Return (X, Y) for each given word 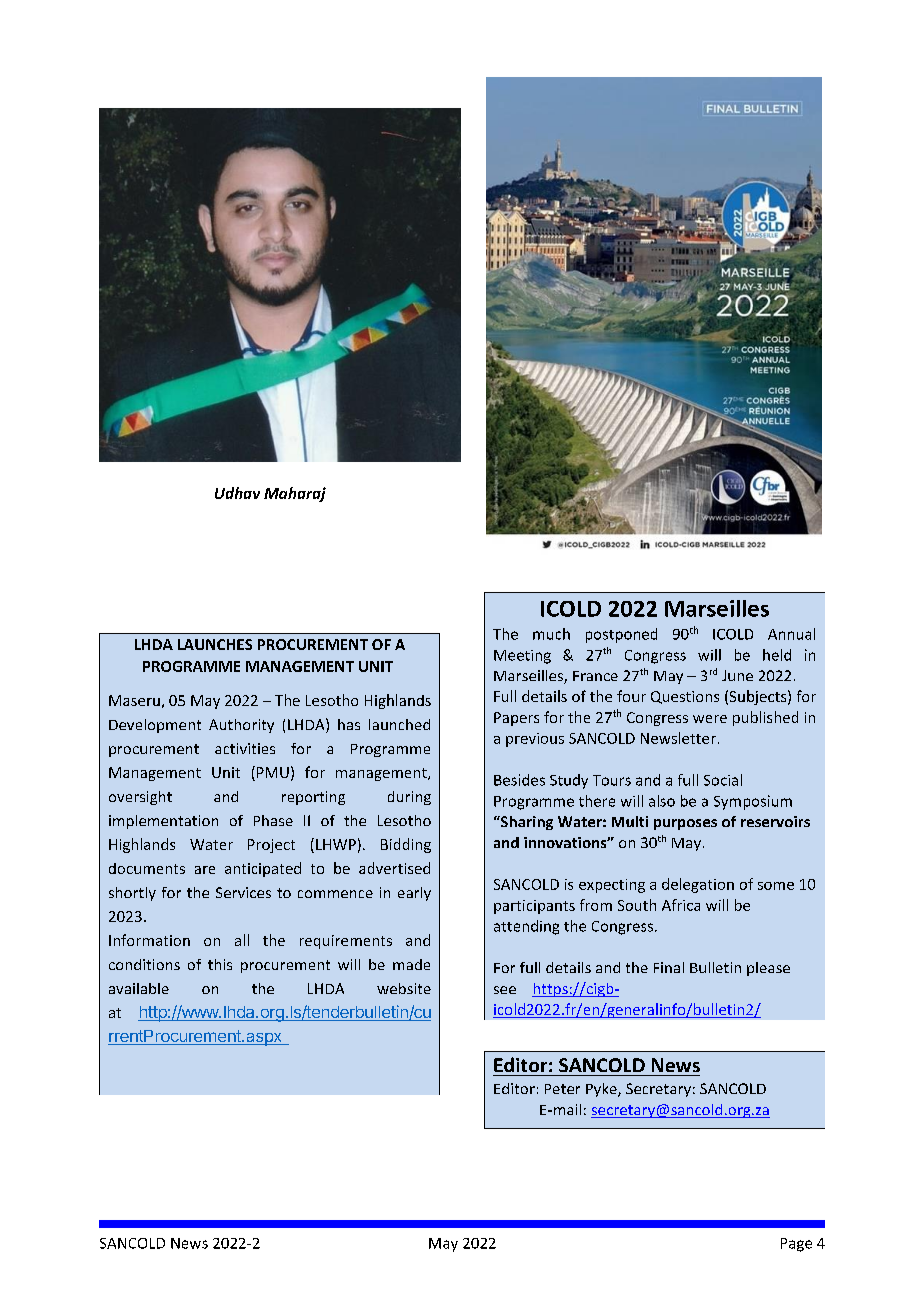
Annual (791, 634)
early (414, 894)
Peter (562, 1089)
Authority (241, 726)
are (205, 870)
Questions (685, 697)
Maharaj (295, 494)
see (505, 990)
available (139, 988)
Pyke (602, 1090)
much (551, 634)
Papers (516, 719)
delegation (698, 885)
